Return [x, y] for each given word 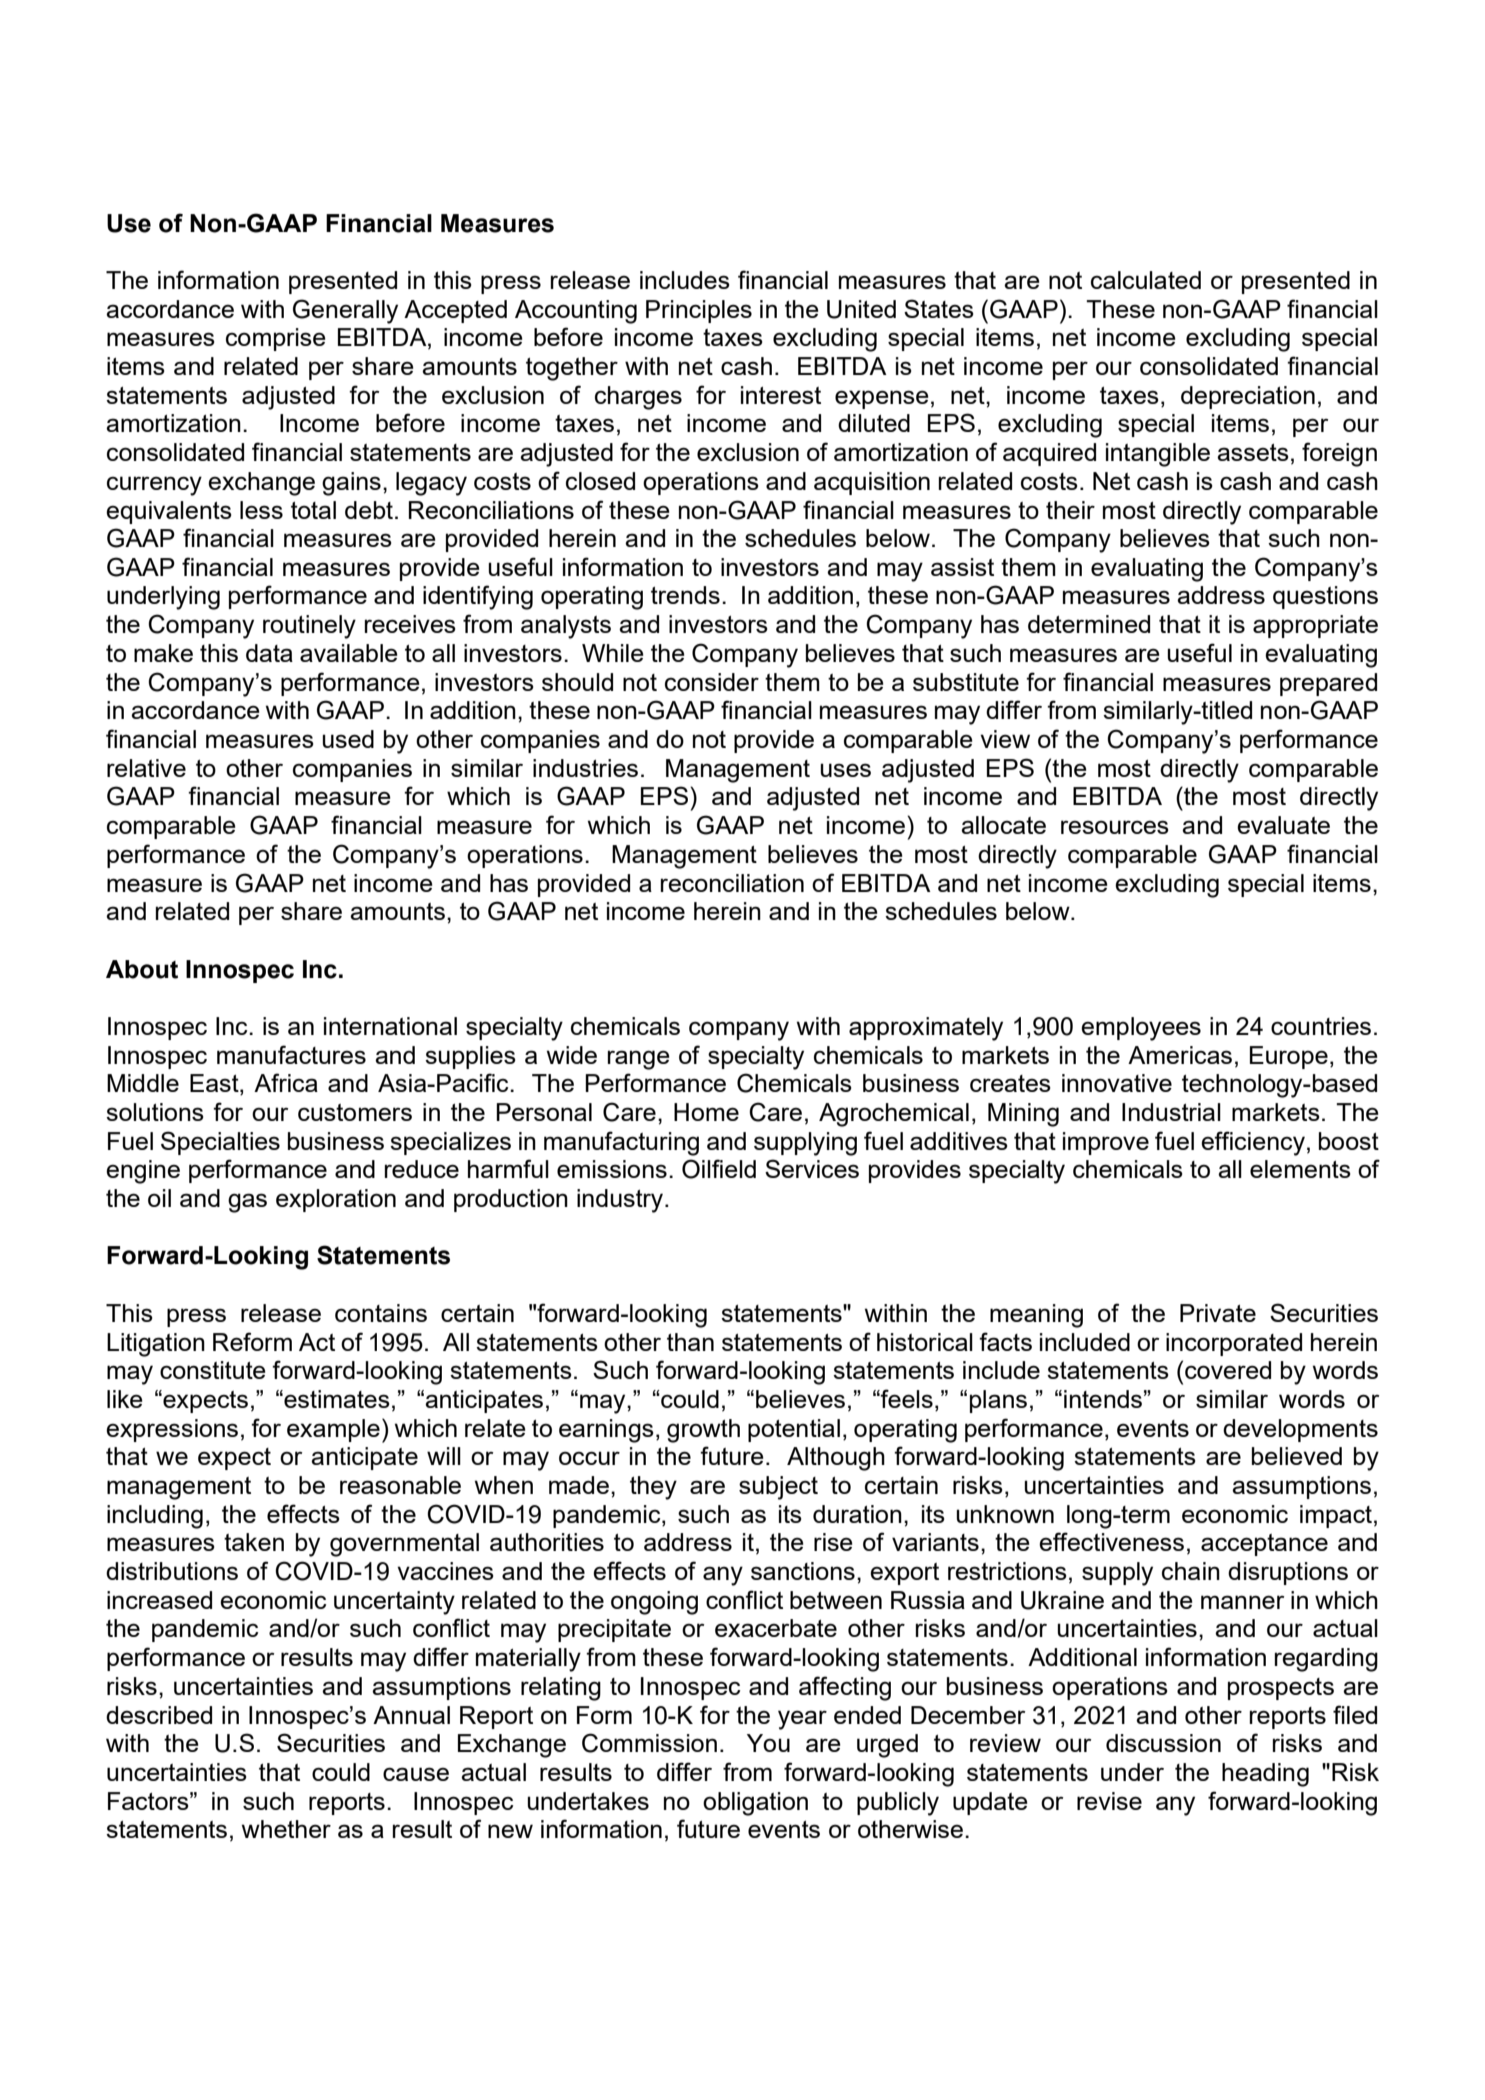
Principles [699, 311]
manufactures [291, 1054]
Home [706, 1112]
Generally [345, 311]
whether [286, 1829]
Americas [1180, 1055]
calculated [1146, 280]
